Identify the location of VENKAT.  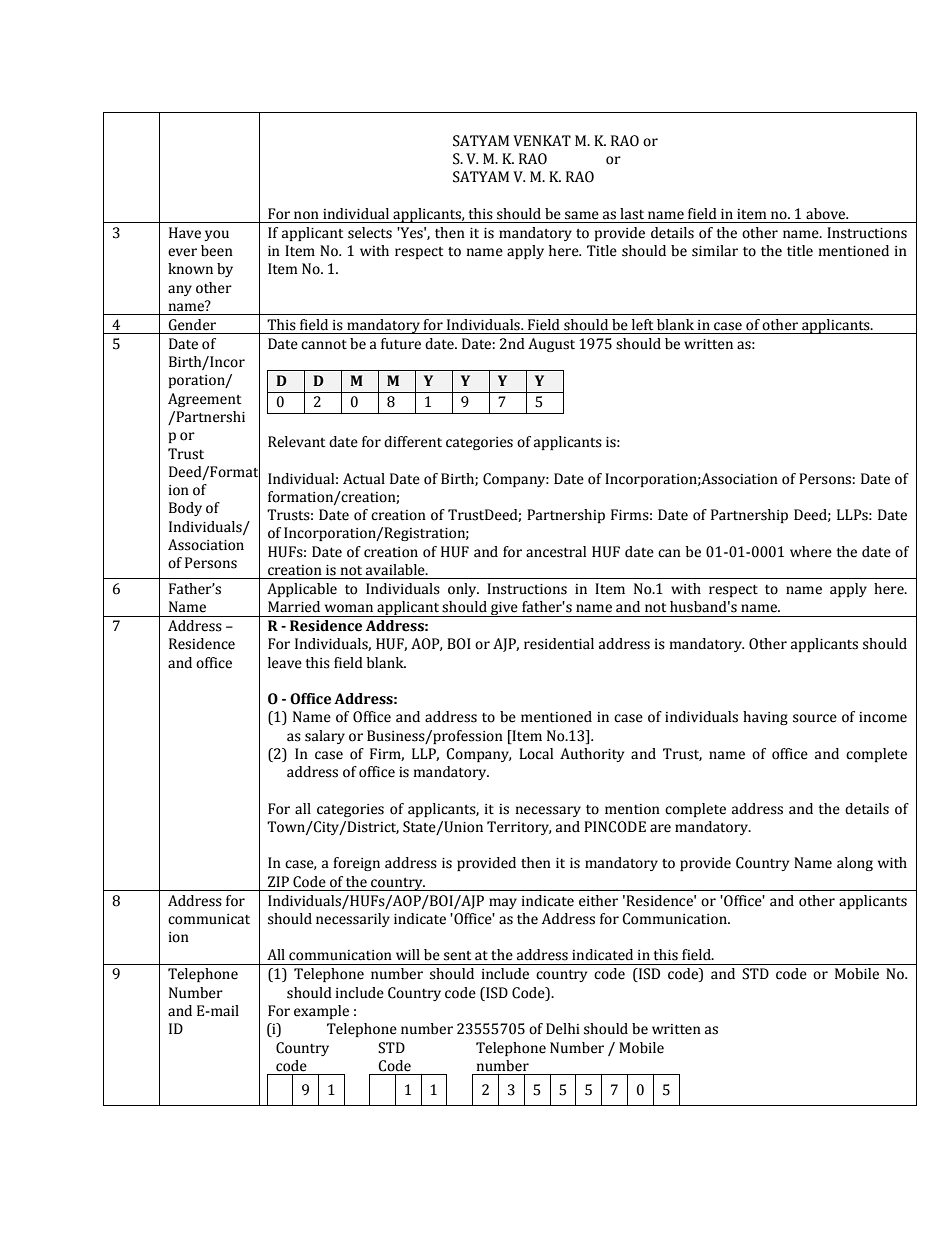
(542, 141).
